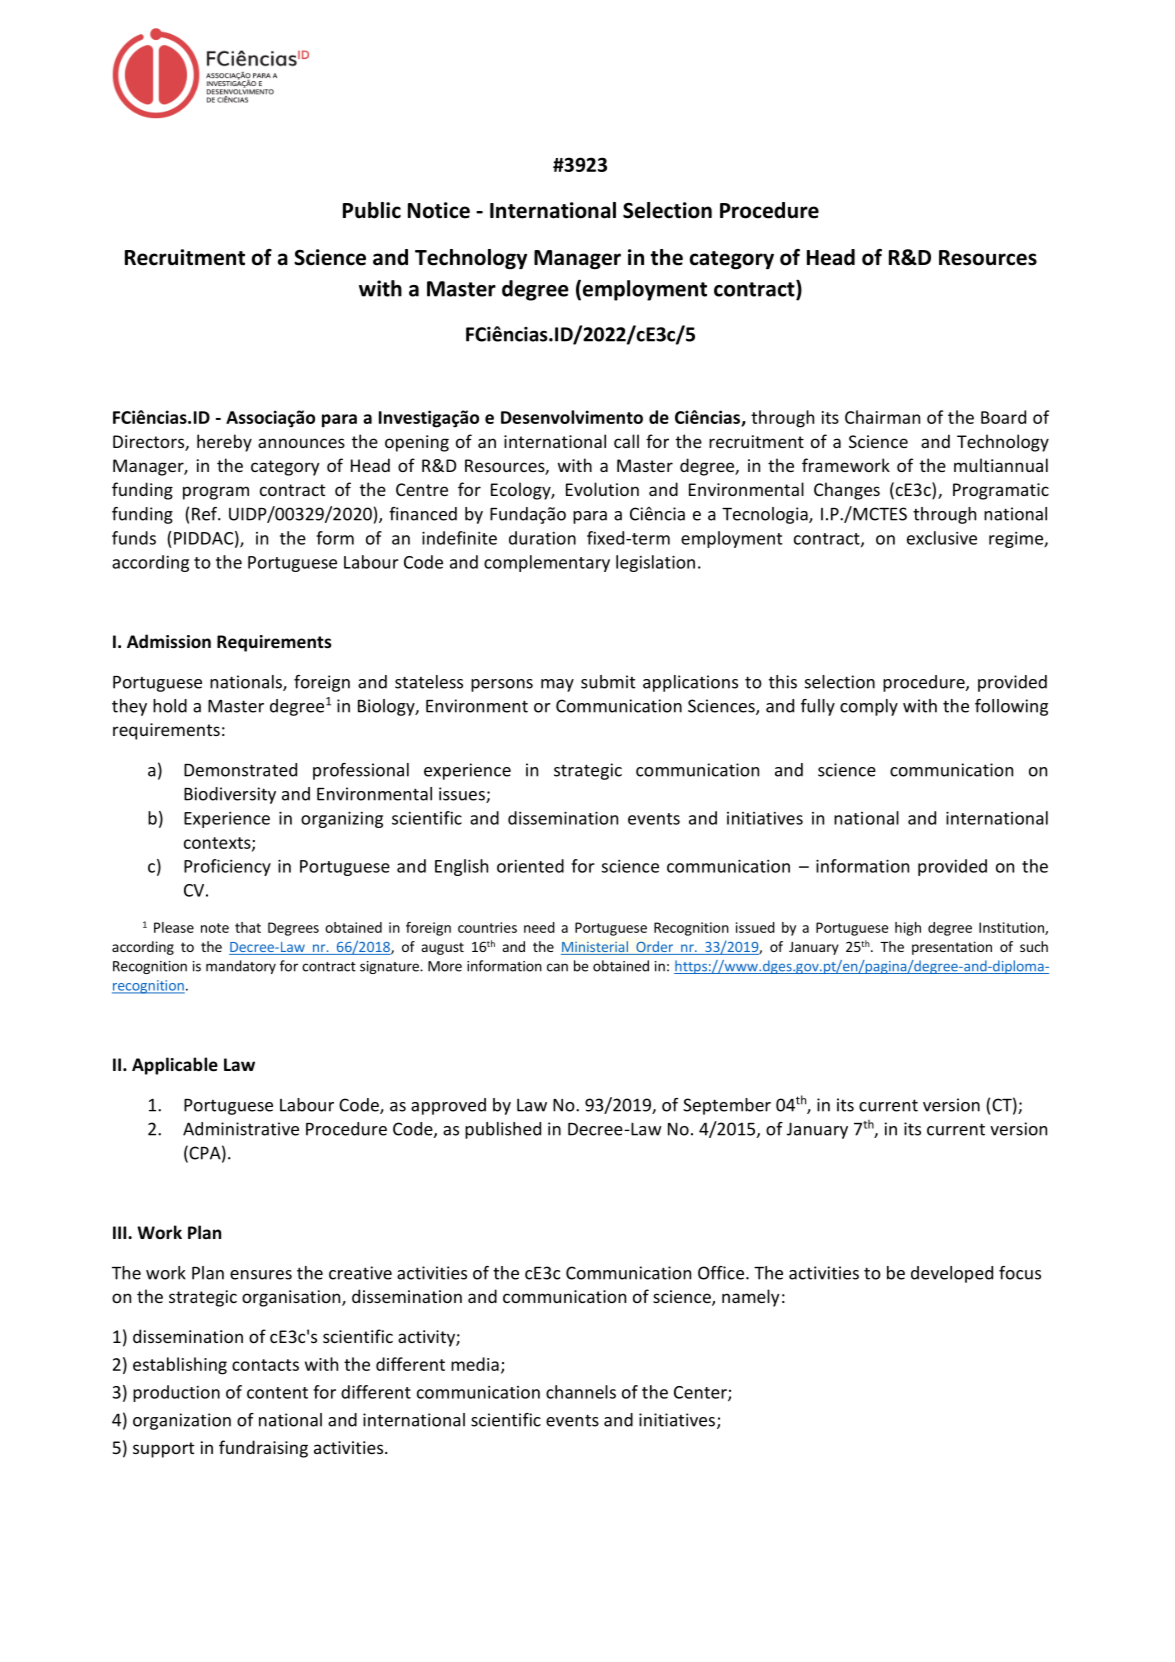 The width and height of the screenshot is (1175, 1662). What do you see at coordinates (439, 210) in the screenshot?
I see `Notice` at bounding box center [439, 210].
